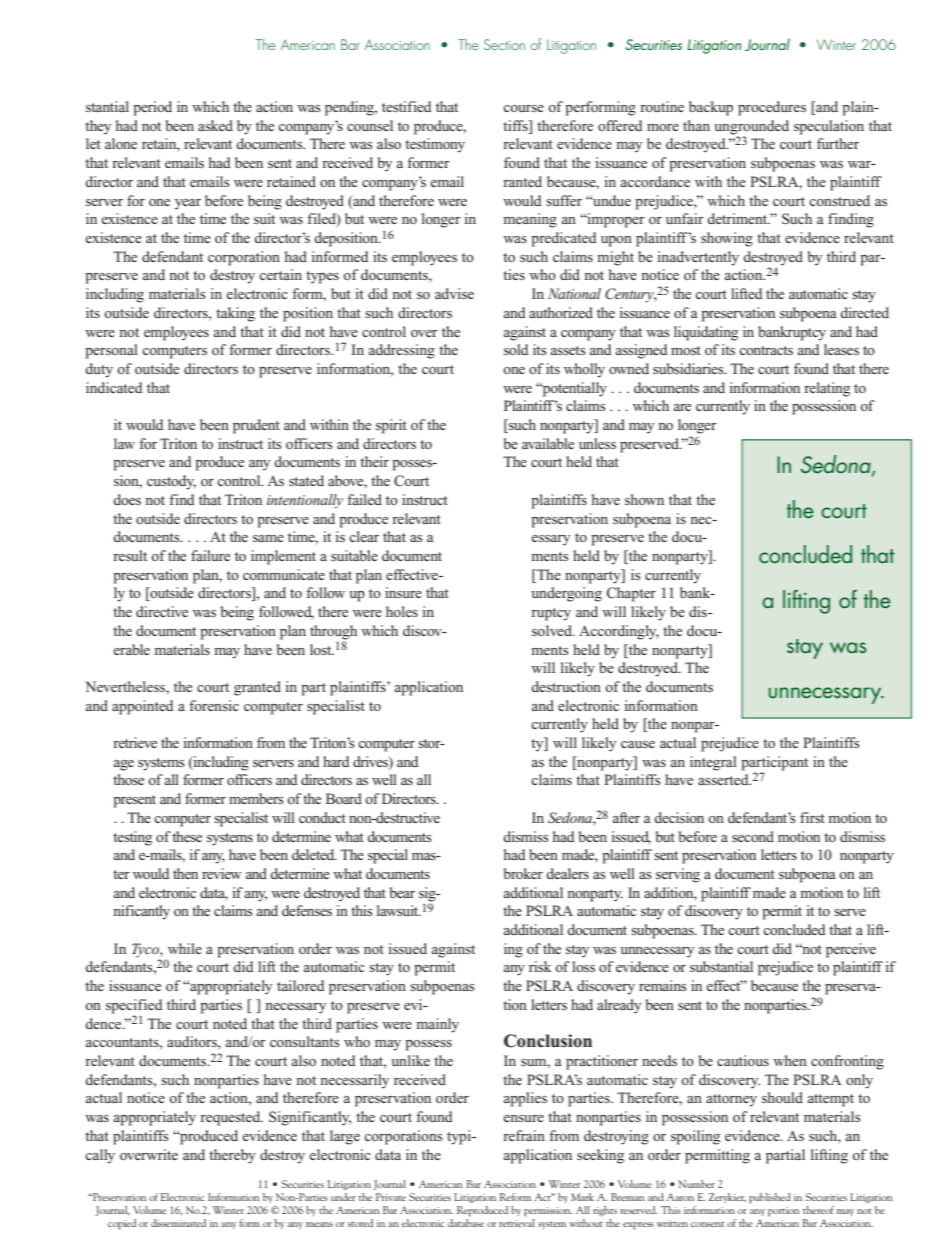 The height and width of the screenshot is (1234, 952). What do you see at coordinates (402, 611) in the screenshot?
I see `holes` at bounding box center [402, 611].
